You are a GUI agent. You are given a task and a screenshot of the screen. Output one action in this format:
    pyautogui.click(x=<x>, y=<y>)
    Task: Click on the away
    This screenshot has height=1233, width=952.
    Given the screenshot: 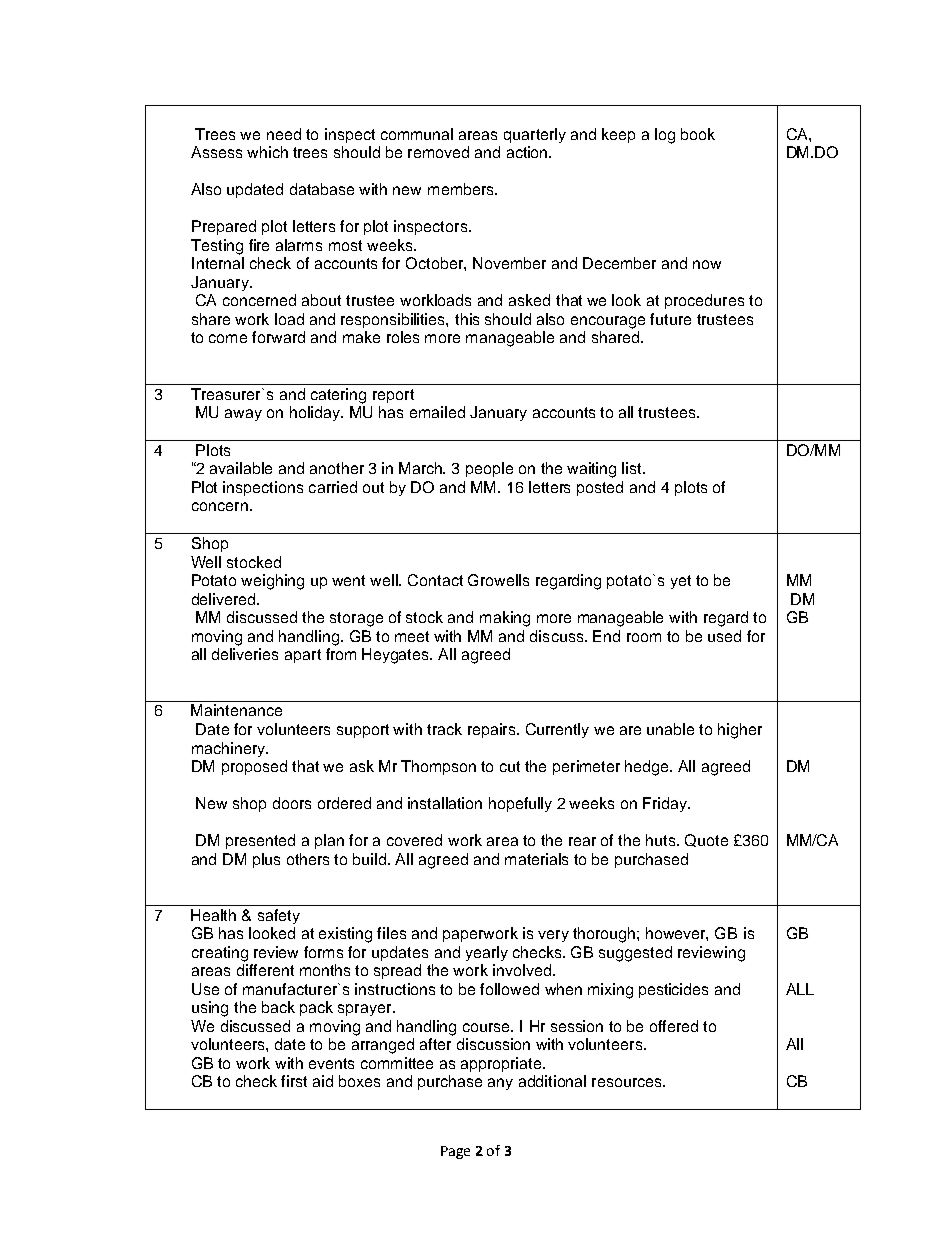 What is the action you would take?
    pyautogui.click(x=243, y=415)
